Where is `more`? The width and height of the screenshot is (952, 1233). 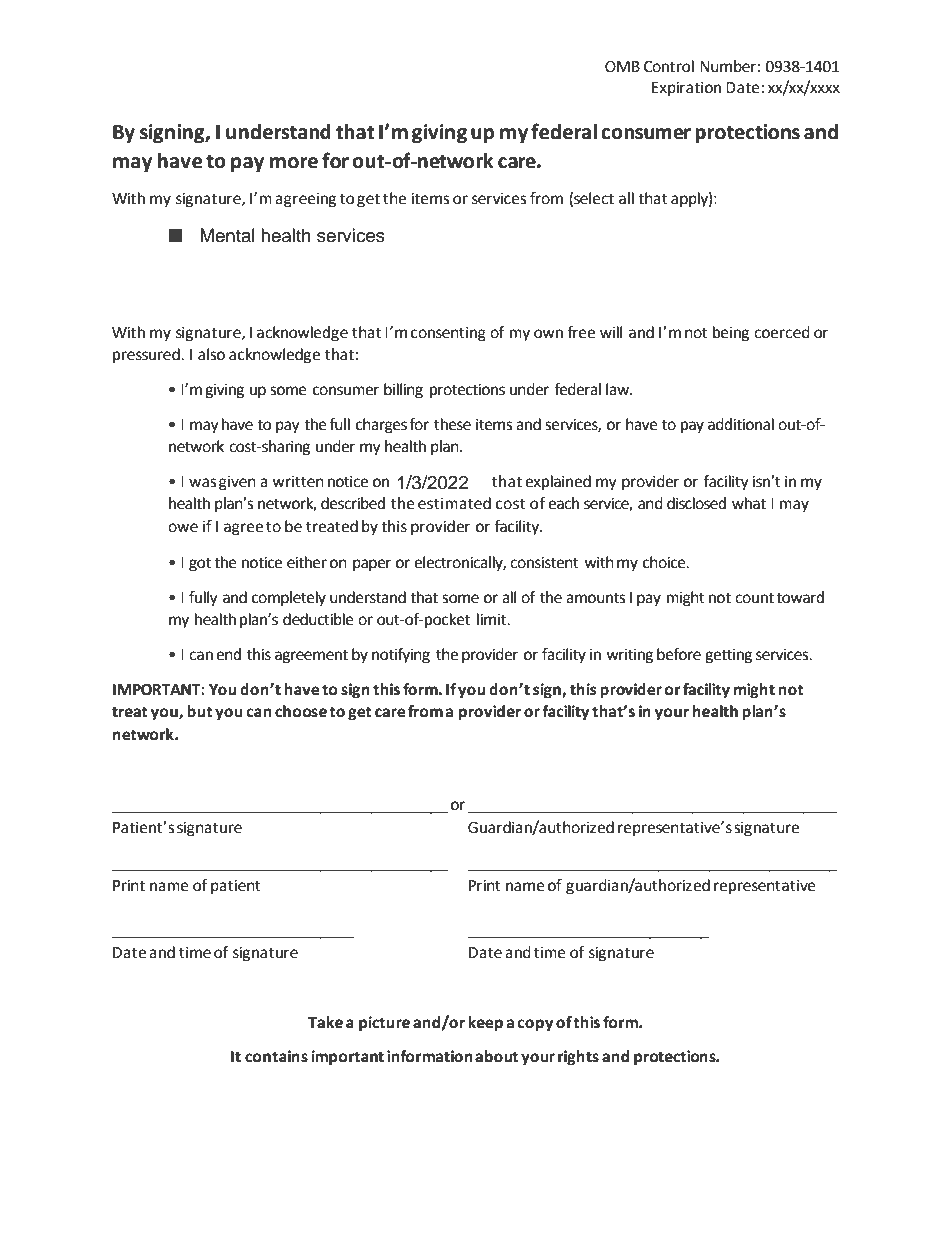 more is located at coordinates (294, 163).
